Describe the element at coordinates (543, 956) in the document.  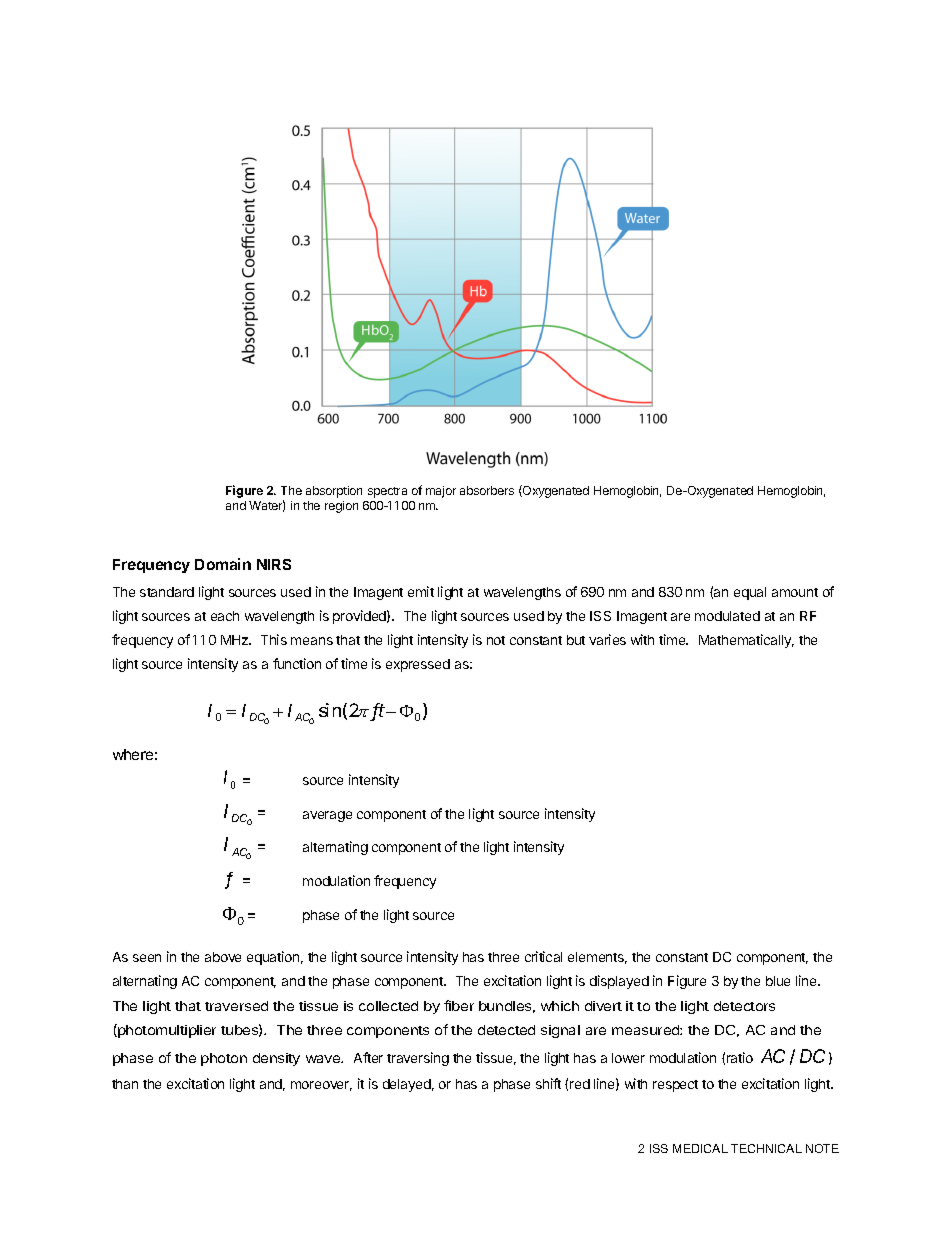
I see `critical` at that location.
